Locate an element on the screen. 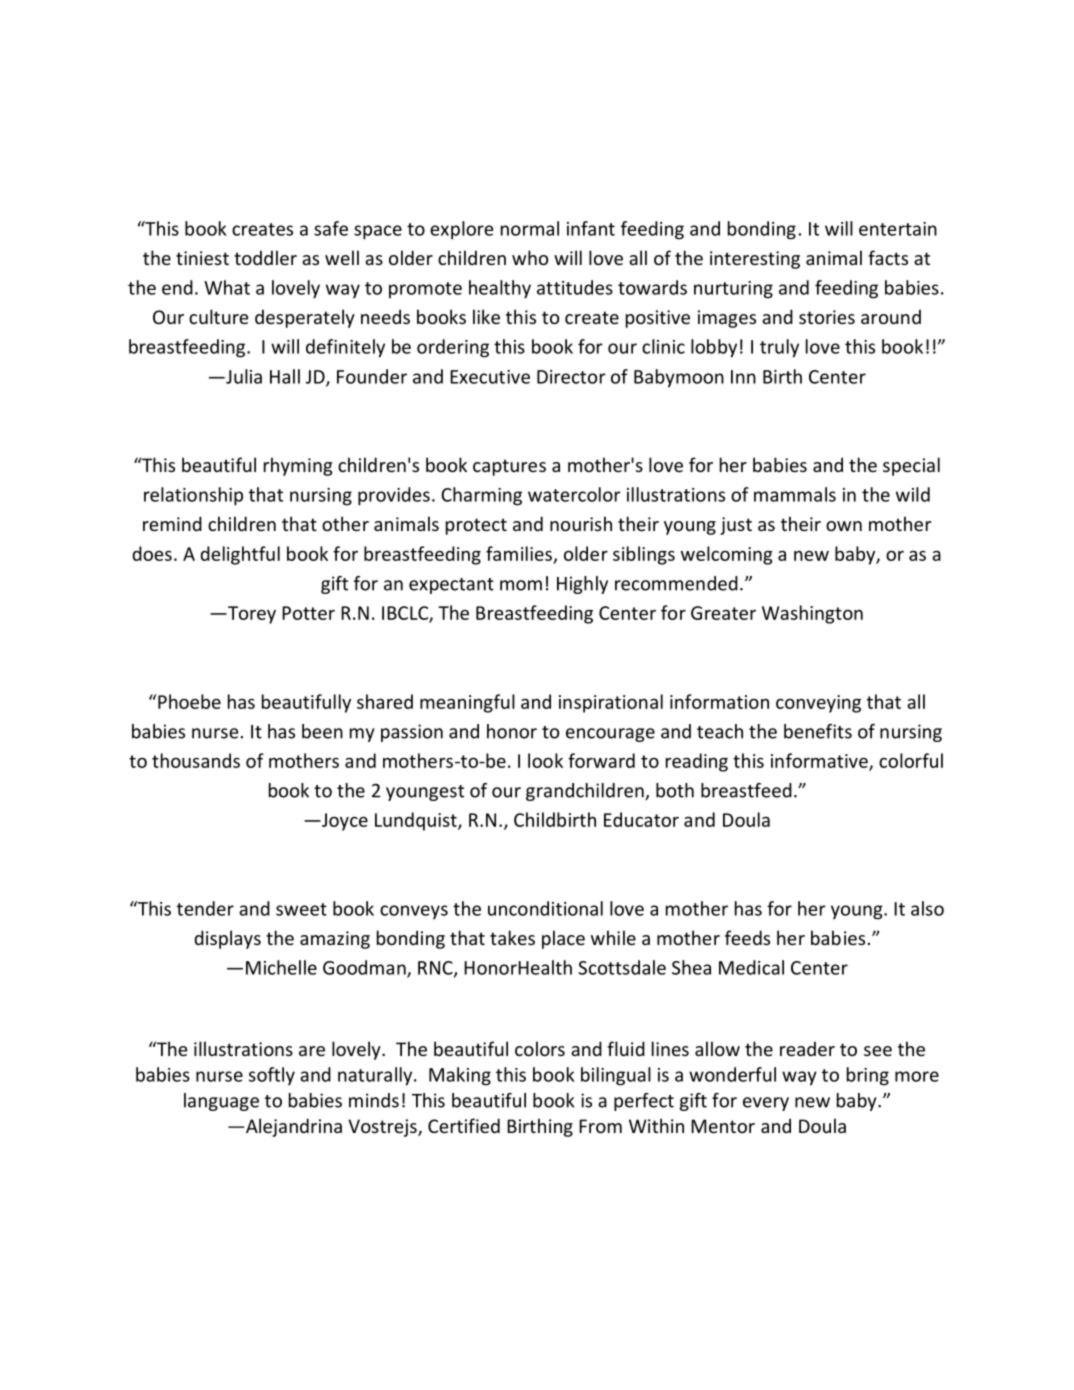 The height and width of the screenshot is (1390, 1074). bring is located at coordinates (868, 1076).
